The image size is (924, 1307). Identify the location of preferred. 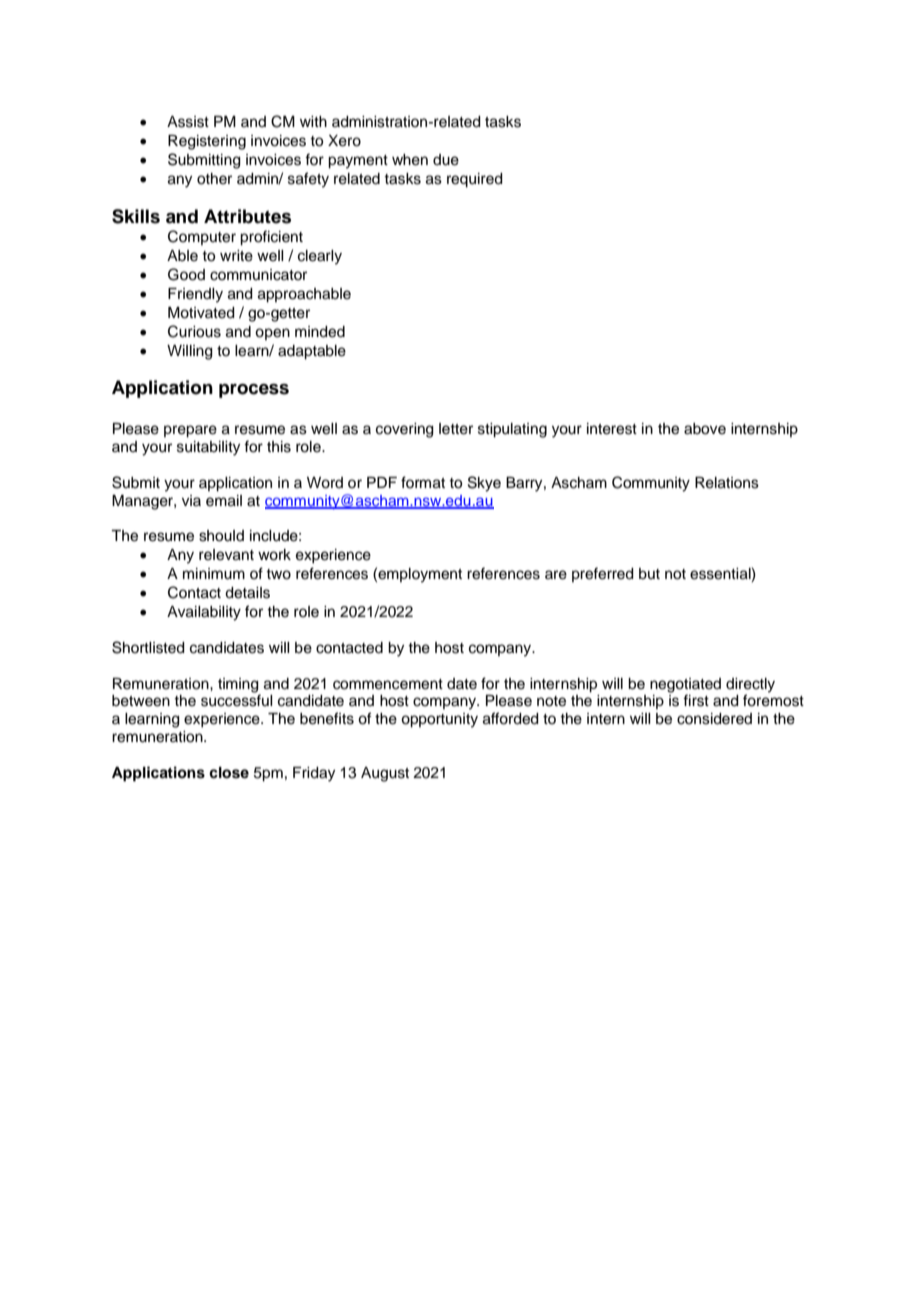
(603, 574).
